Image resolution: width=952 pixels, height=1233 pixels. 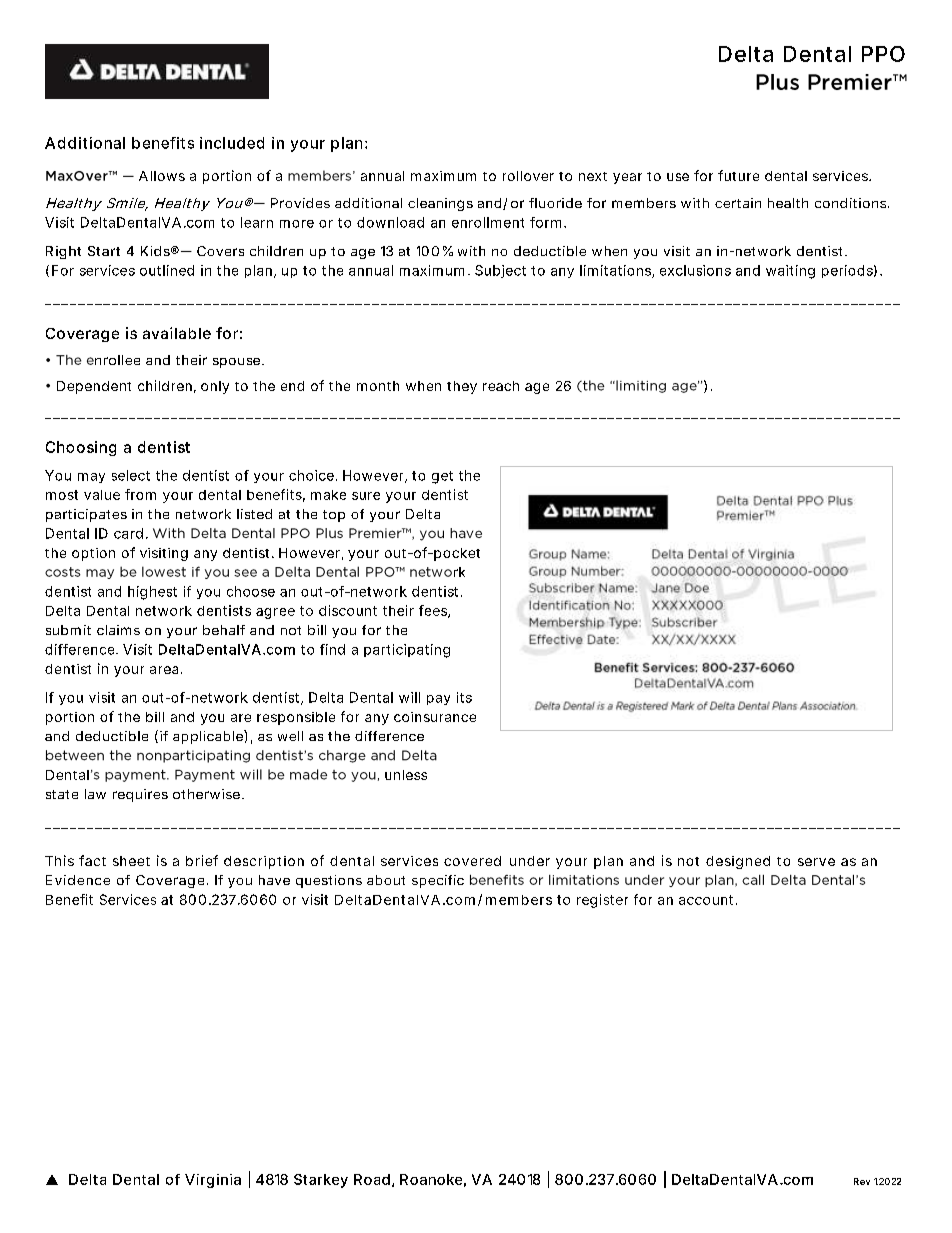 I want to click on future, so click(x=738, y=175).
